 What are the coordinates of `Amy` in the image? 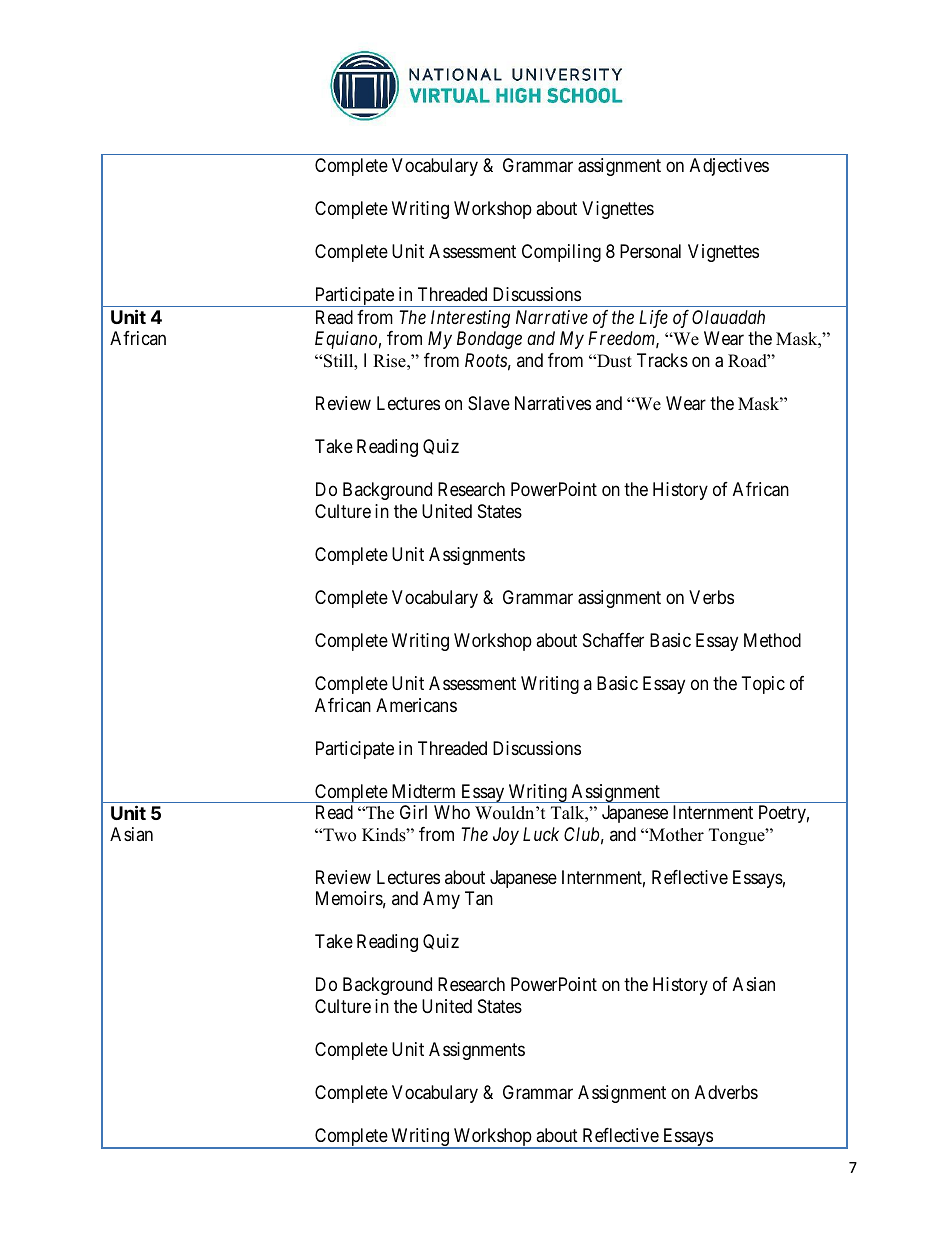 It's located at (441, 900).
